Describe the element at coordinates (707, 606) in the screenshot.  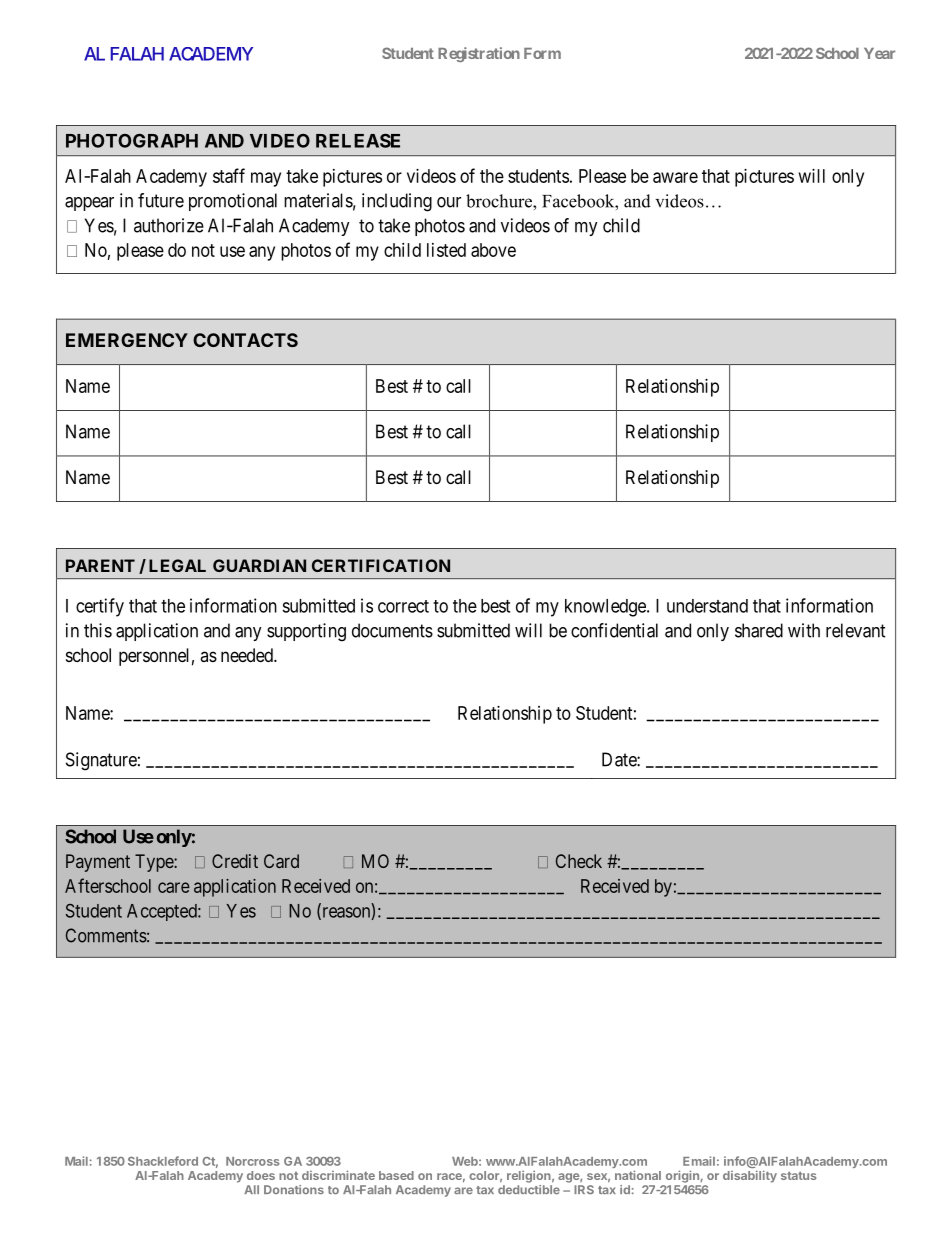
I see `understand` at that location.
